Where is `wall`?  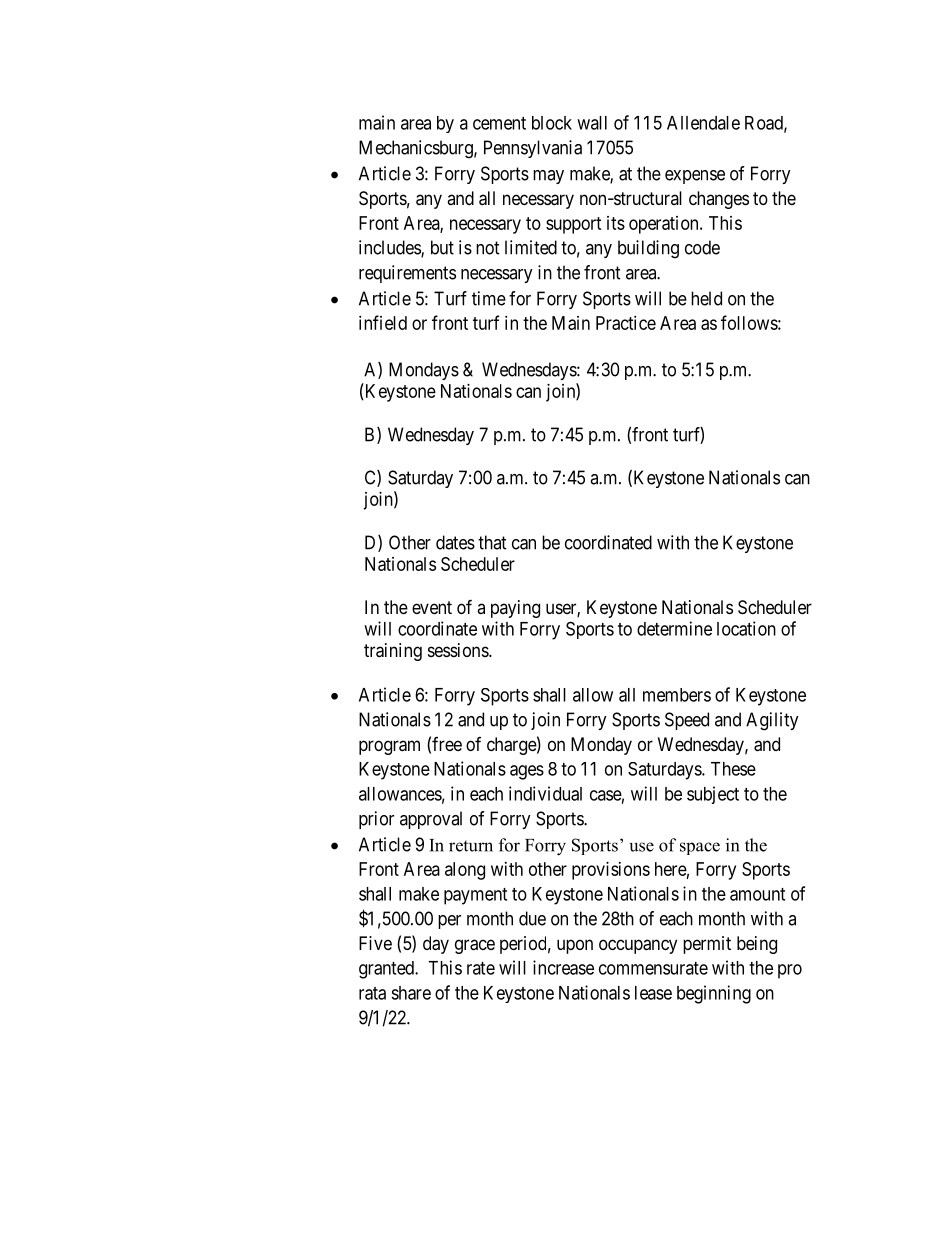 wall is located at coordinates (592, 123).
